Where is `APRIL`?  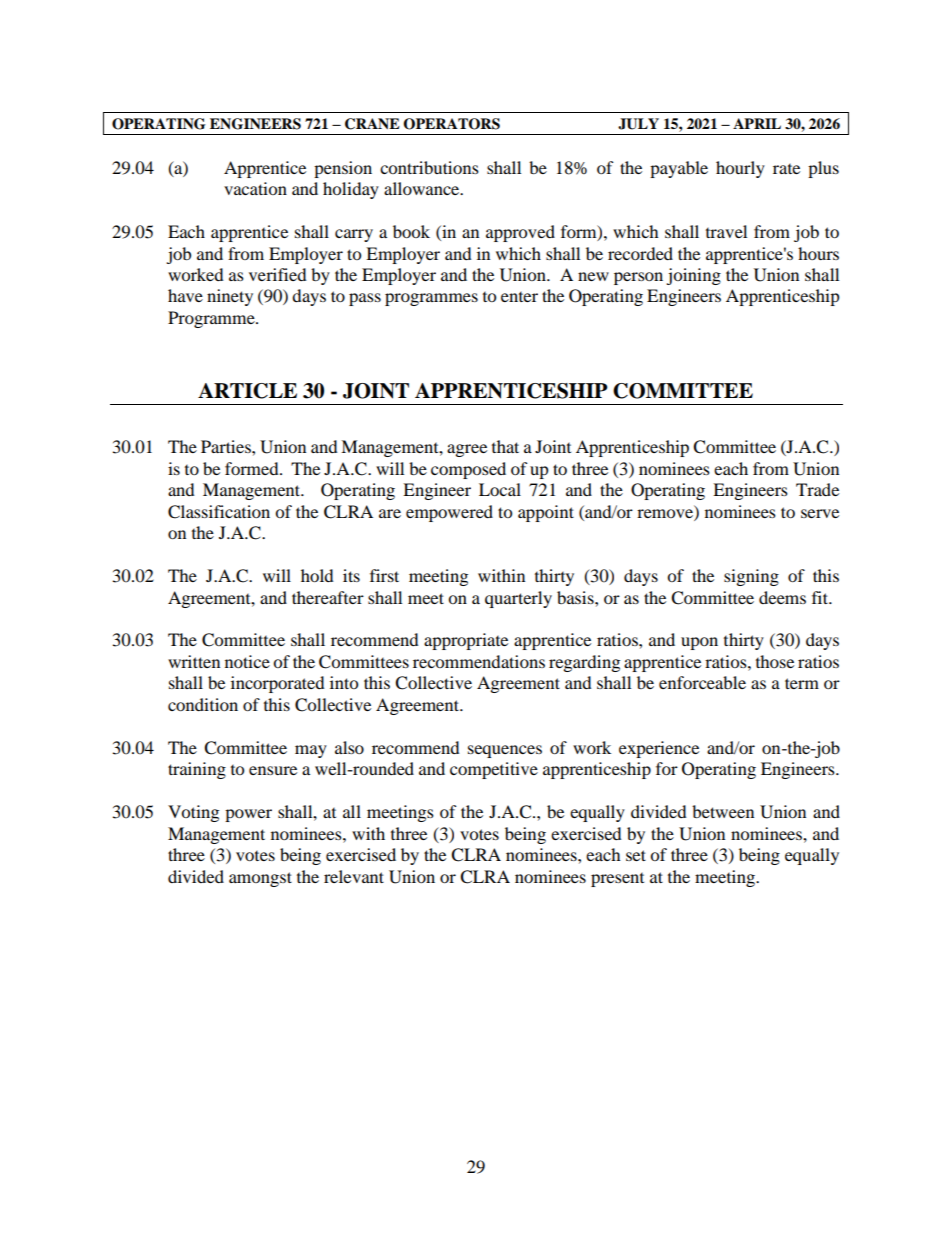
APRIL is located at coordinates (757, 123).
